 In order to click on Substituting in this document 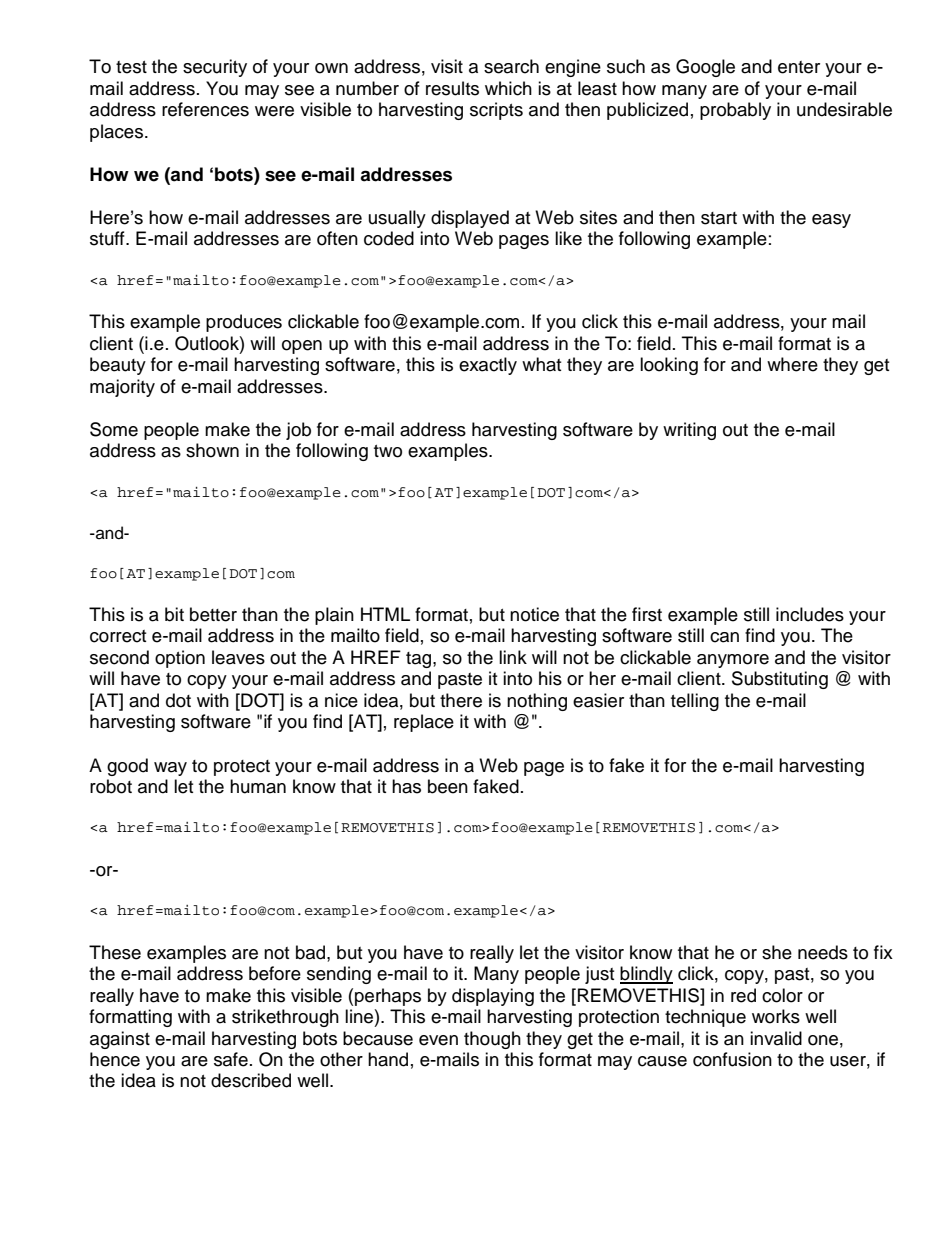, I will do `click(780, 680)`.
